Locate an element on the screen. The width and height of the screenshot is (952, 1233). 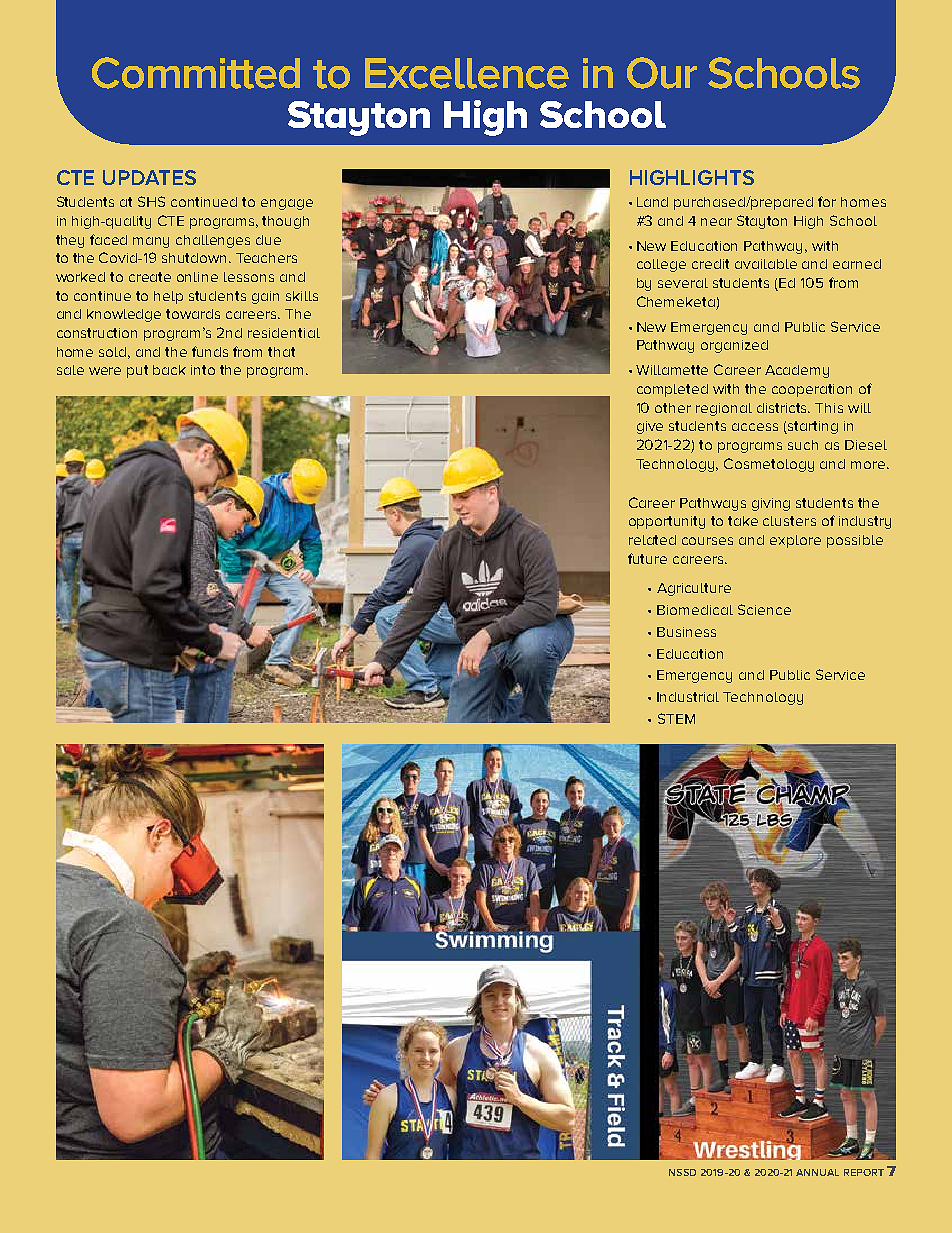
Committed is located at coordinates (196, 73).
